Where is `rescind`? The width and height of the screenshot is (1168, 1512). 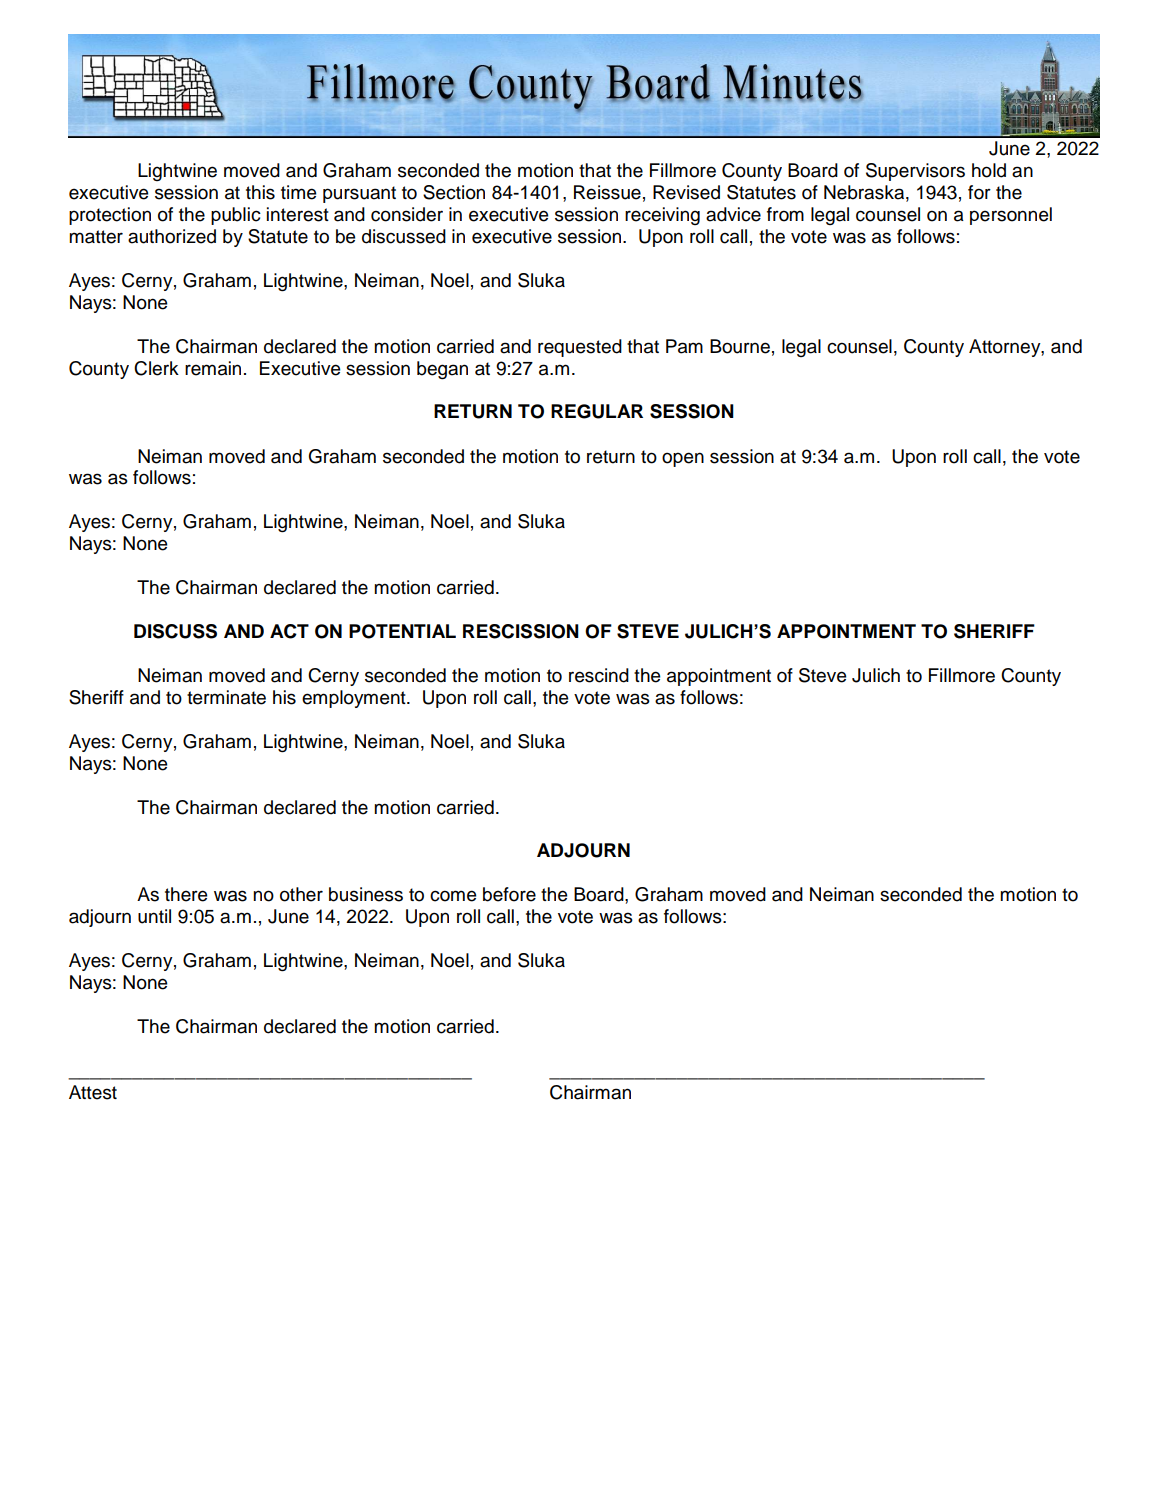 rescind is located at coordinates (599, 675).
